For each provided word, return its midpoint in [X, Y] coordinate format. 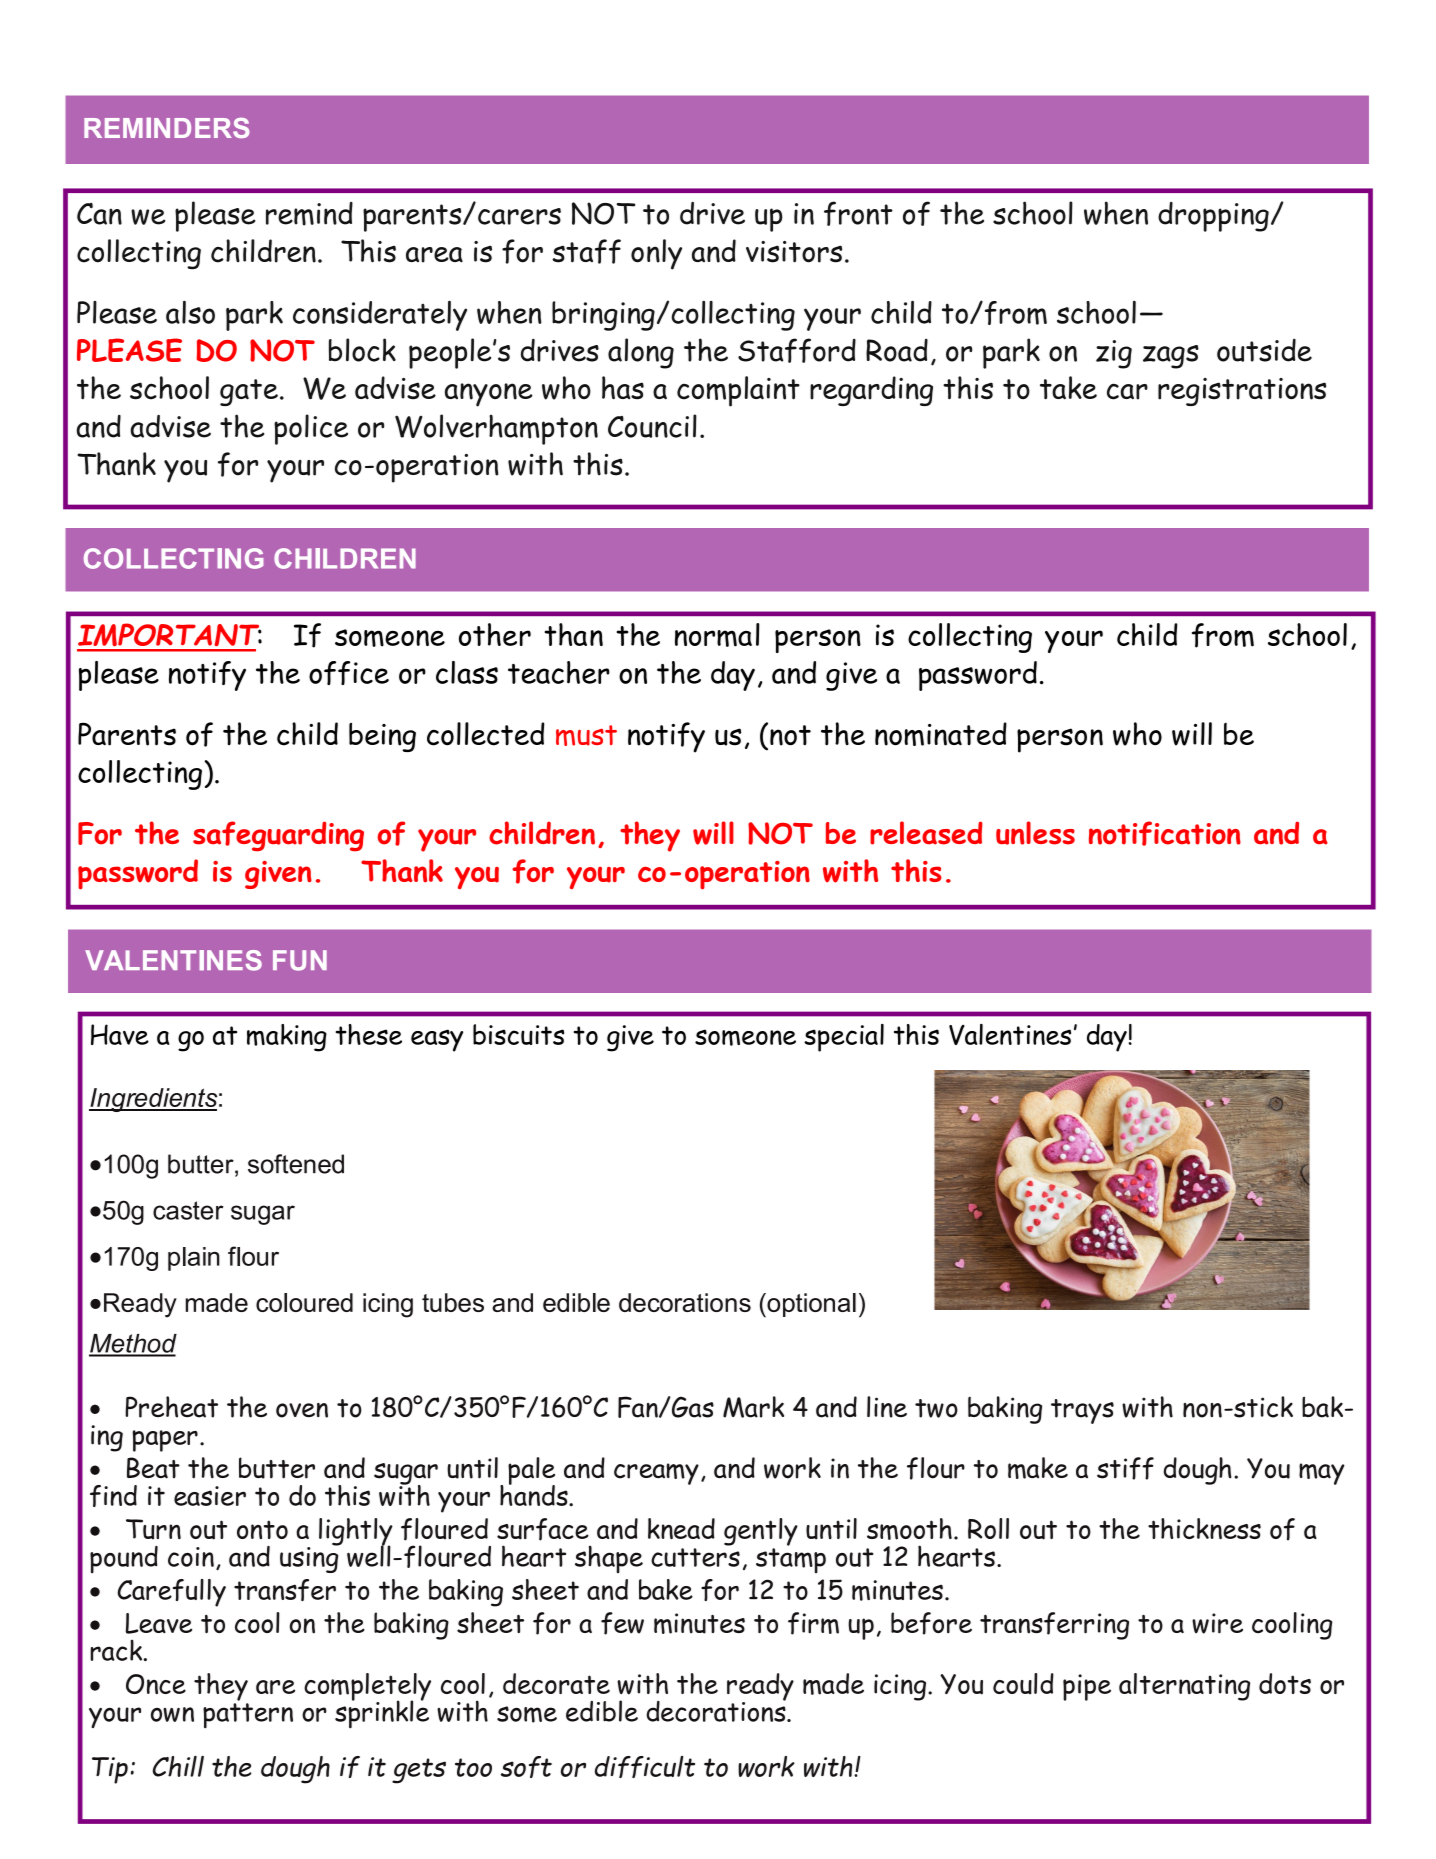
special [844, 1038]
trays [1082, 1411]
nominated [941, 734]
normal [717, 635]
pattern [248, 1716]
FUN [300, 960]
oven [302, 1410]
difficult [645, 1767]
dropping [1213, 217]
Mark [753, 1407]
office [349, 673]
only [656, 254]
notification [1165, 833]
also [190, 312]
